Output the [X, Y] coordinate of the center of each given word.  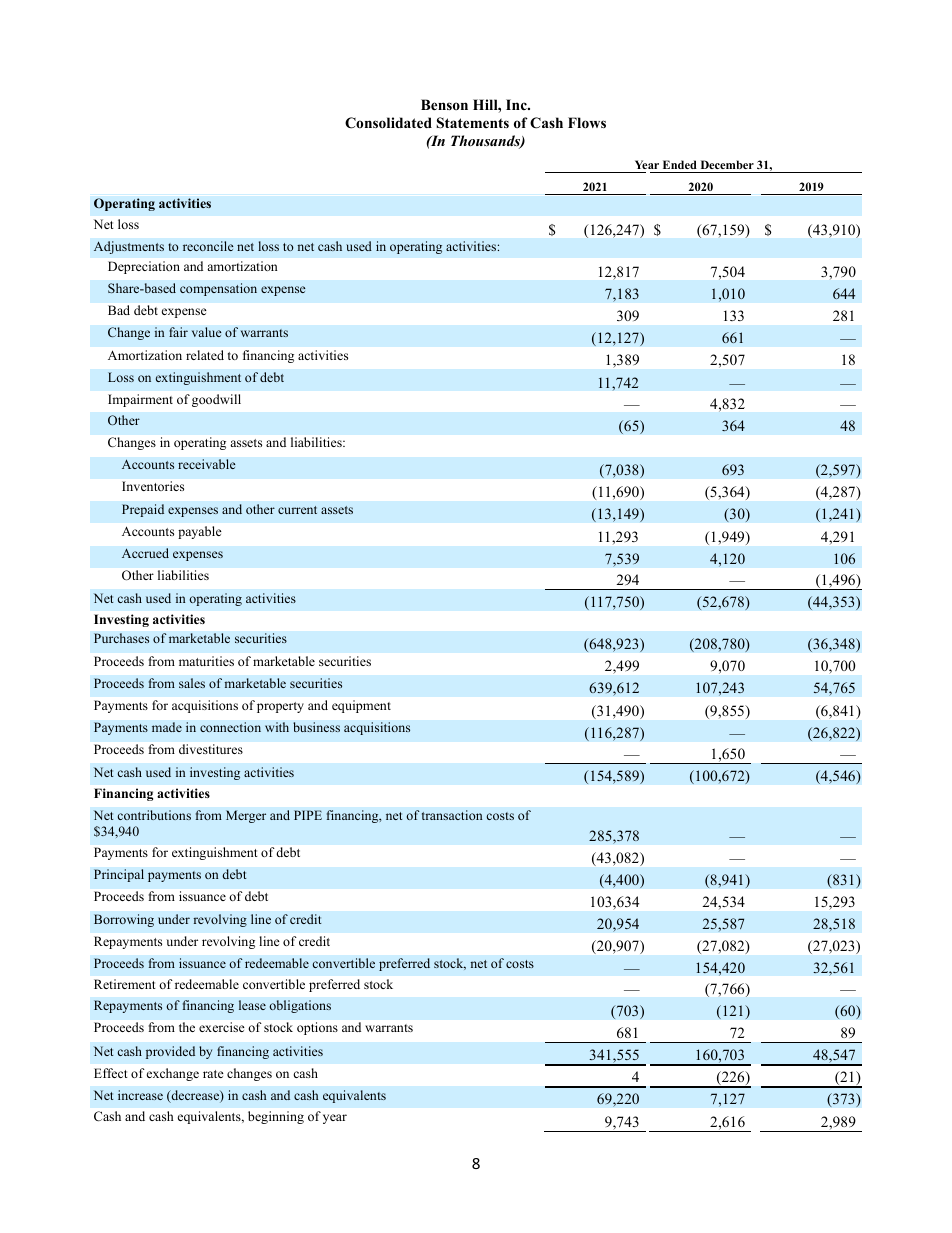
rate [213, 1074]
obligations [300, 1006]
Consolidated [388, 123]
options [317, 1028]
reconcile [208, 246]
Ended [680, 164]
